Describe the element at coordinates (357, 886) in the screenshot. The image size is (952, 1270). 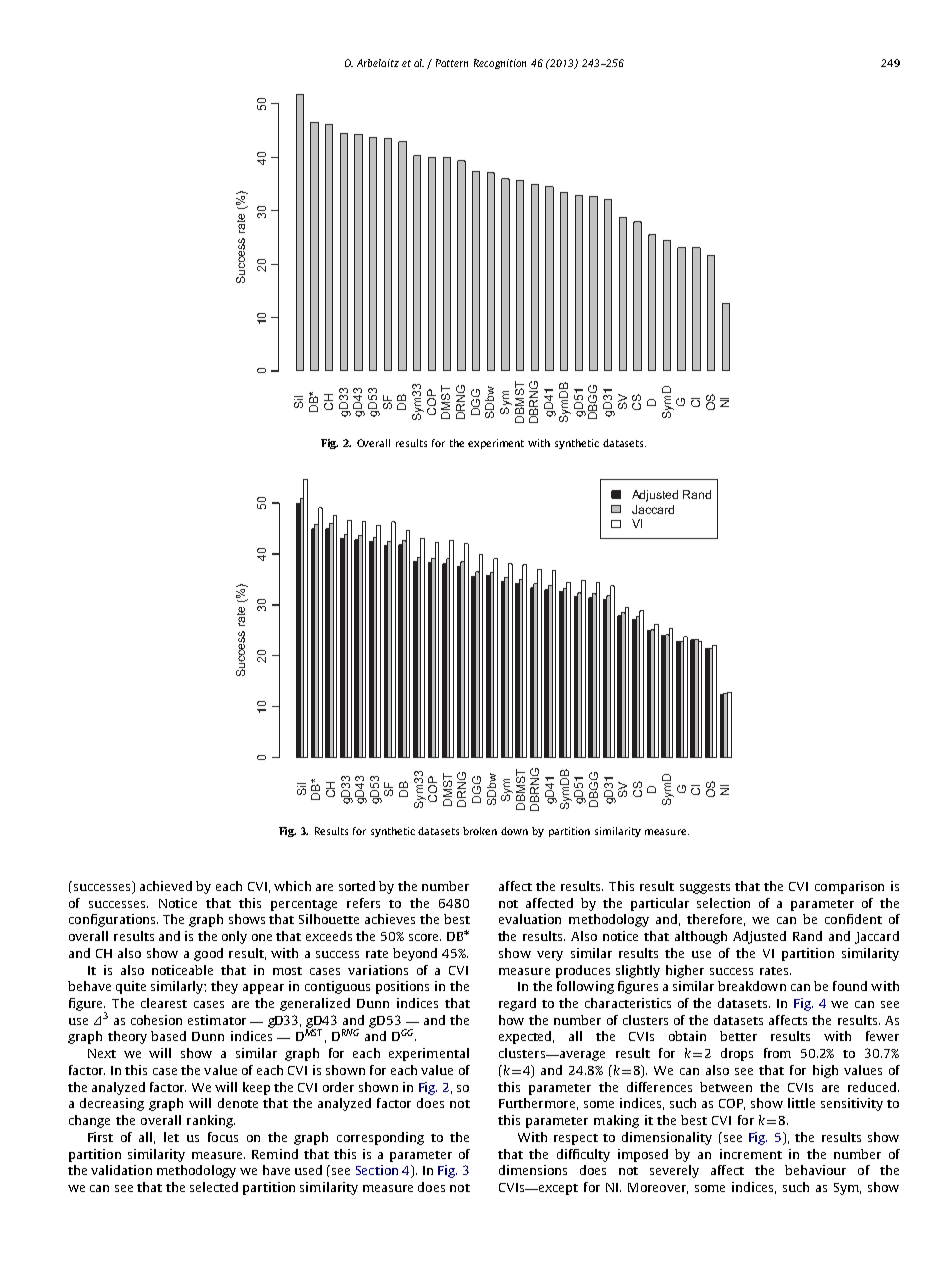
I see `sorted` at that location.
